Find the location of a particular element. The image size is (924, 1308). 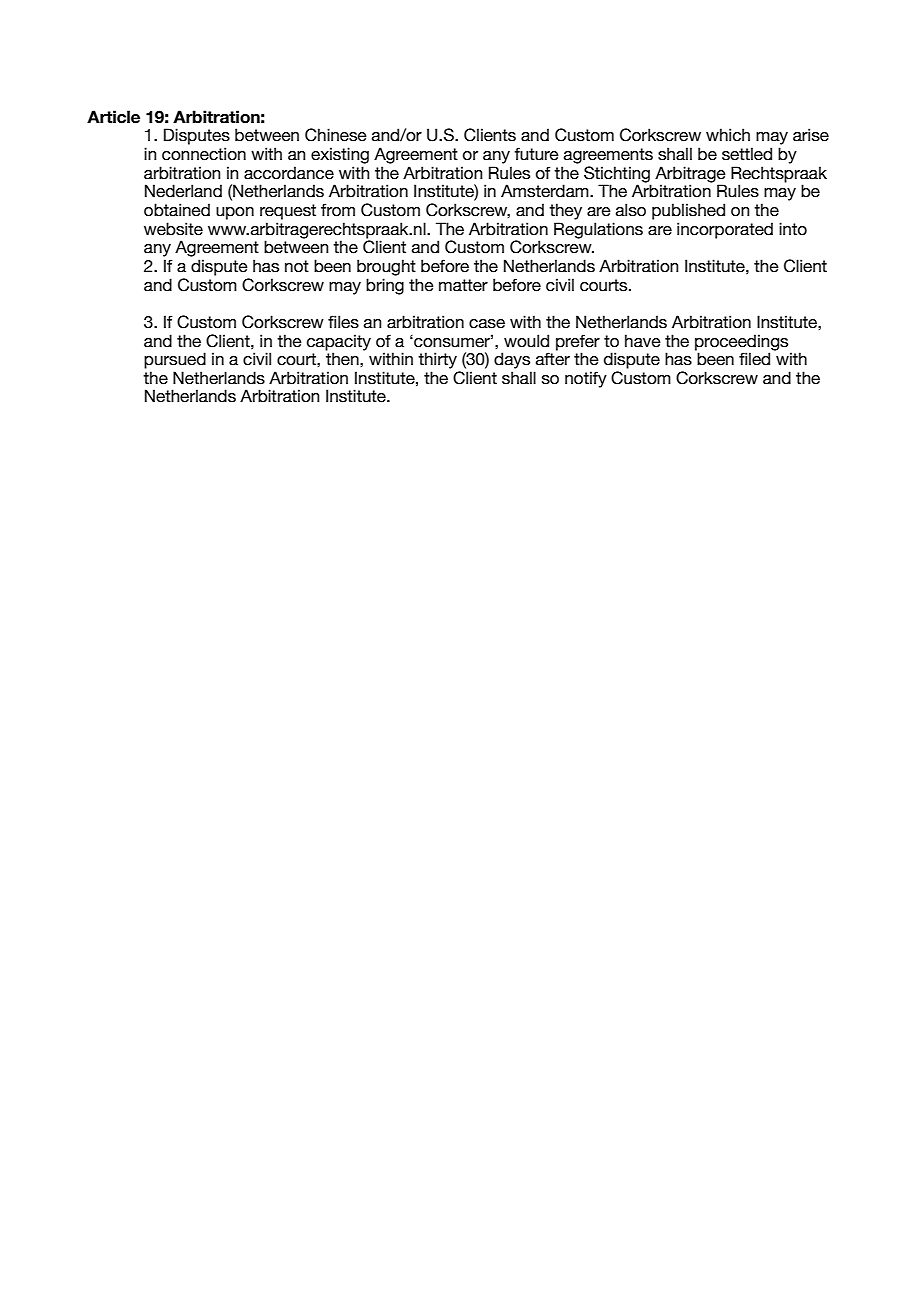

pursued is located at coordinates (175, 360).
